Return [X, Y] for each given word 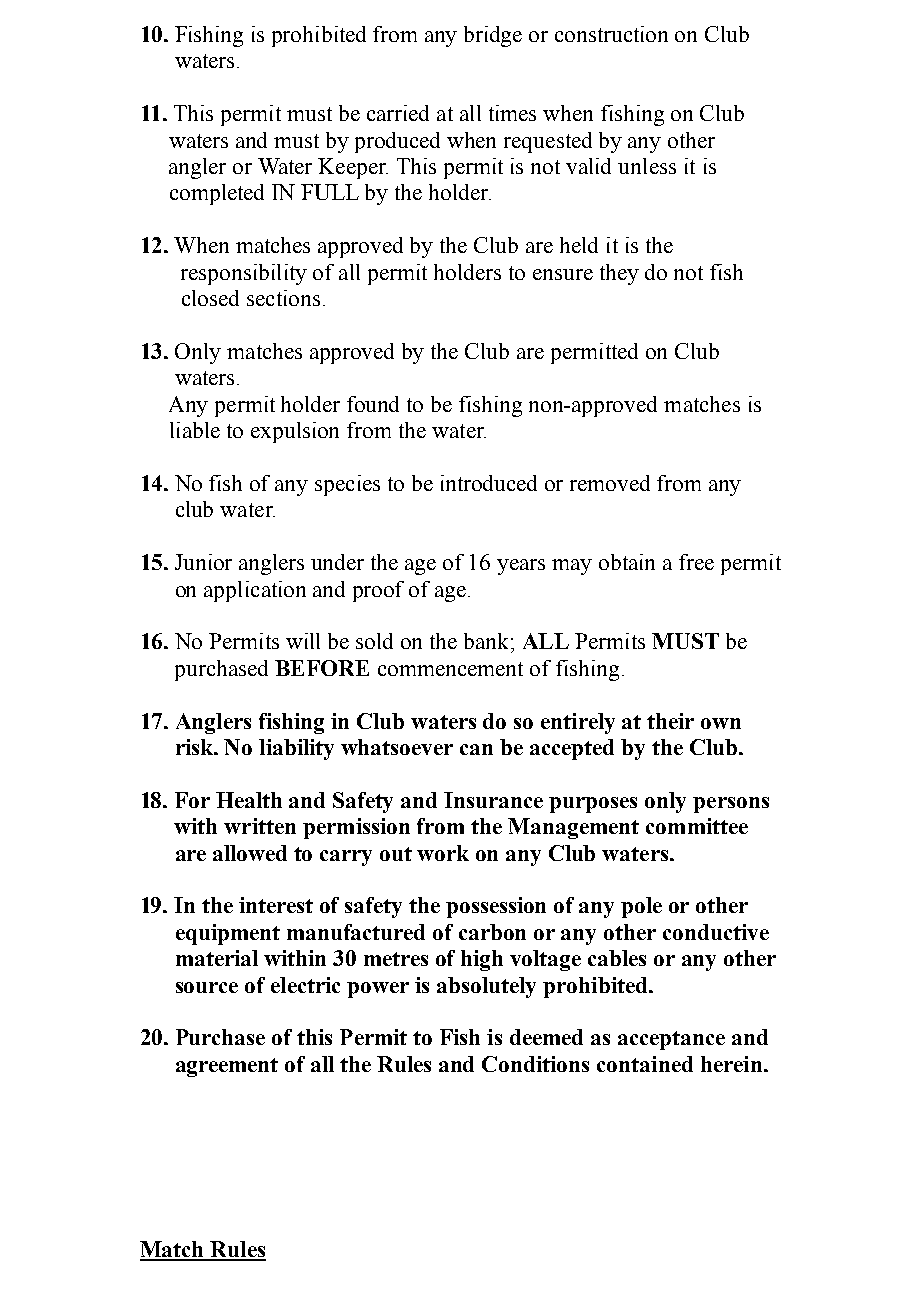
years [521, 567]
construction [611, 34]
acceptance [671, 1040]
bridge [493, 36]
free [696, 562]
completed [217, 194]
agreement [227, 1067]
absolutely [486, 987]
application [255, 591]
